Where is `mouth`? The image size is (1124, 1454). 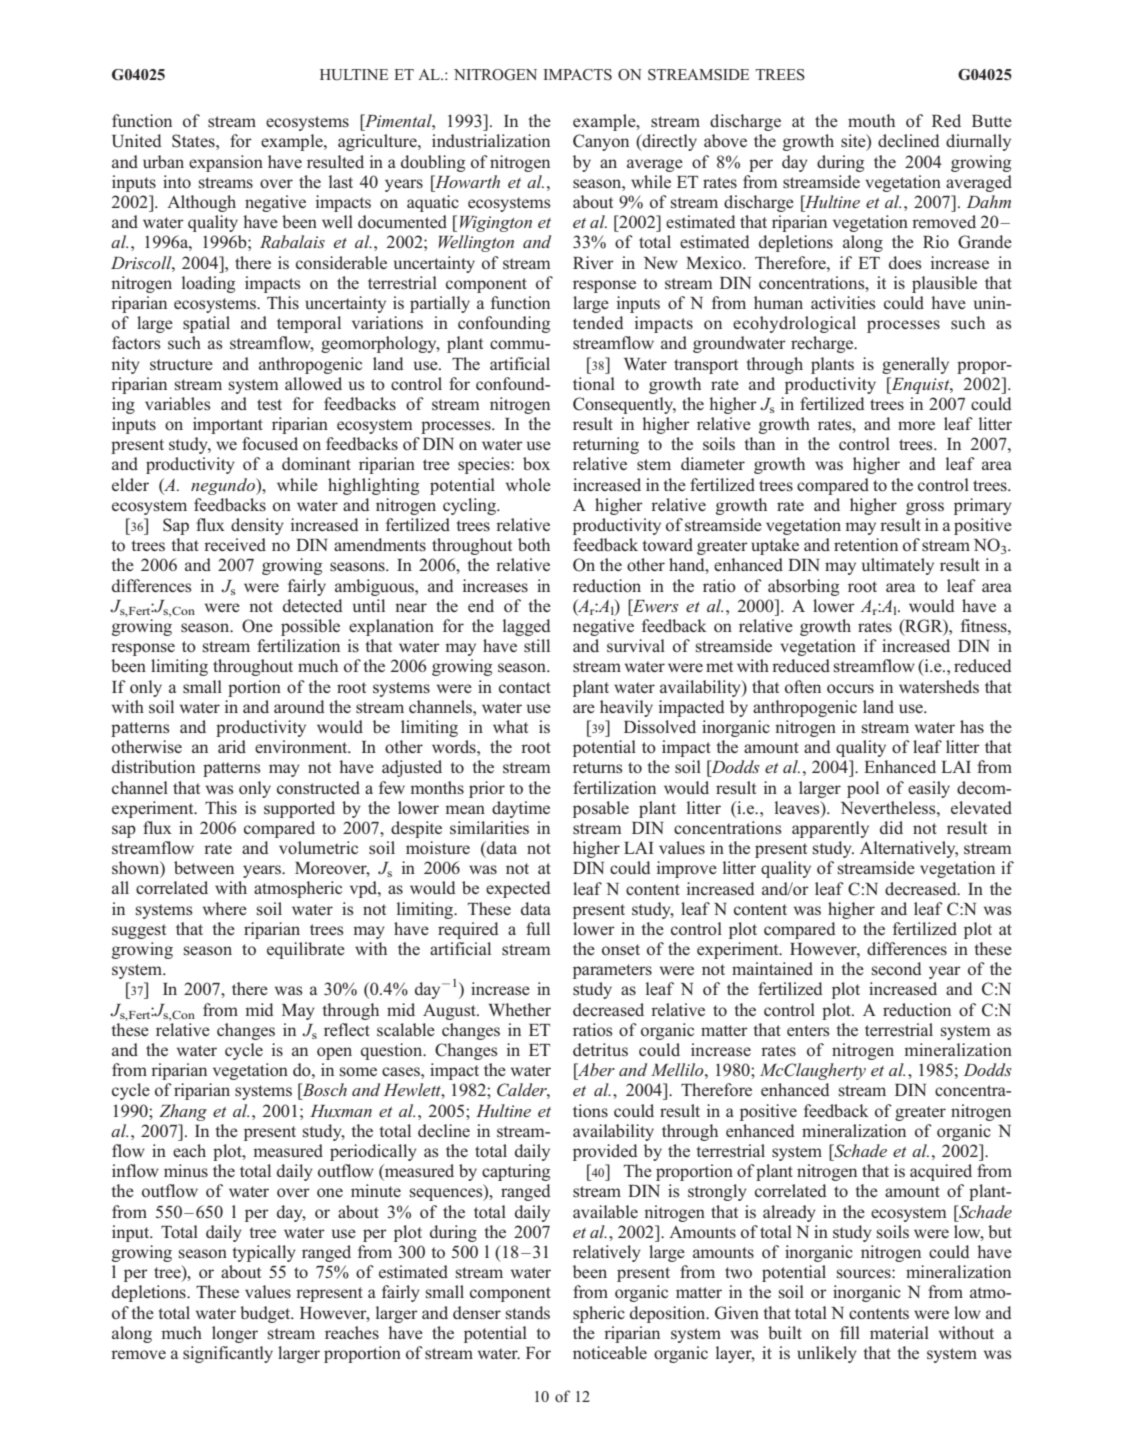
mouth is located at coordinates (871, 121).
